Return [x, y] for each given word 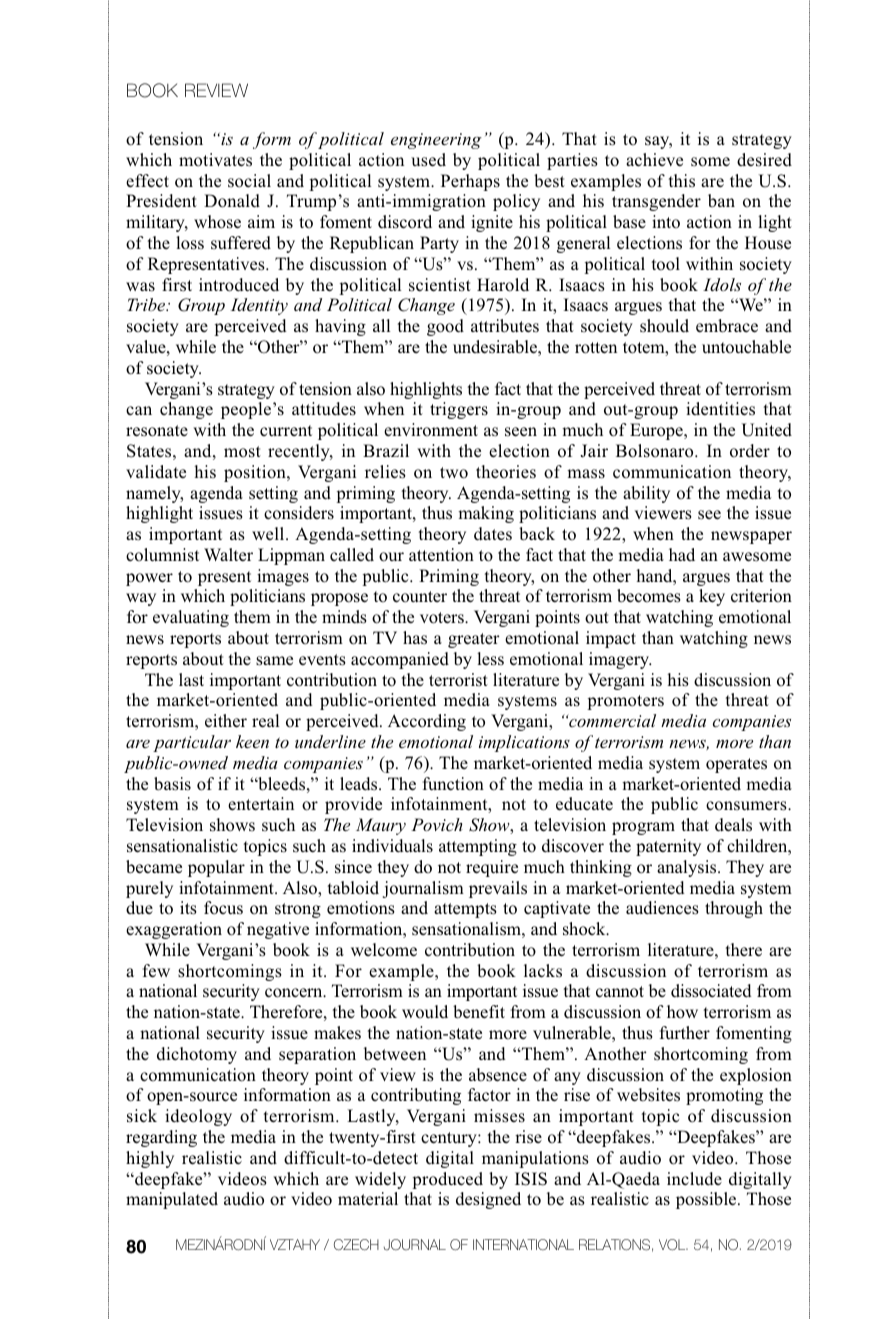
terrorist [458, 680]
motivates [215, 160]
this [682, 181]
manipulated [172, 1200]
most [242, 452]
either [226, 721]
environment [431, 430]
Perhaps [470, 182]
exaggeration [174, 930]
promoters [625, 702]
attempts [465, 910]
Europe [657, 431]
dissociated [711, 991]
